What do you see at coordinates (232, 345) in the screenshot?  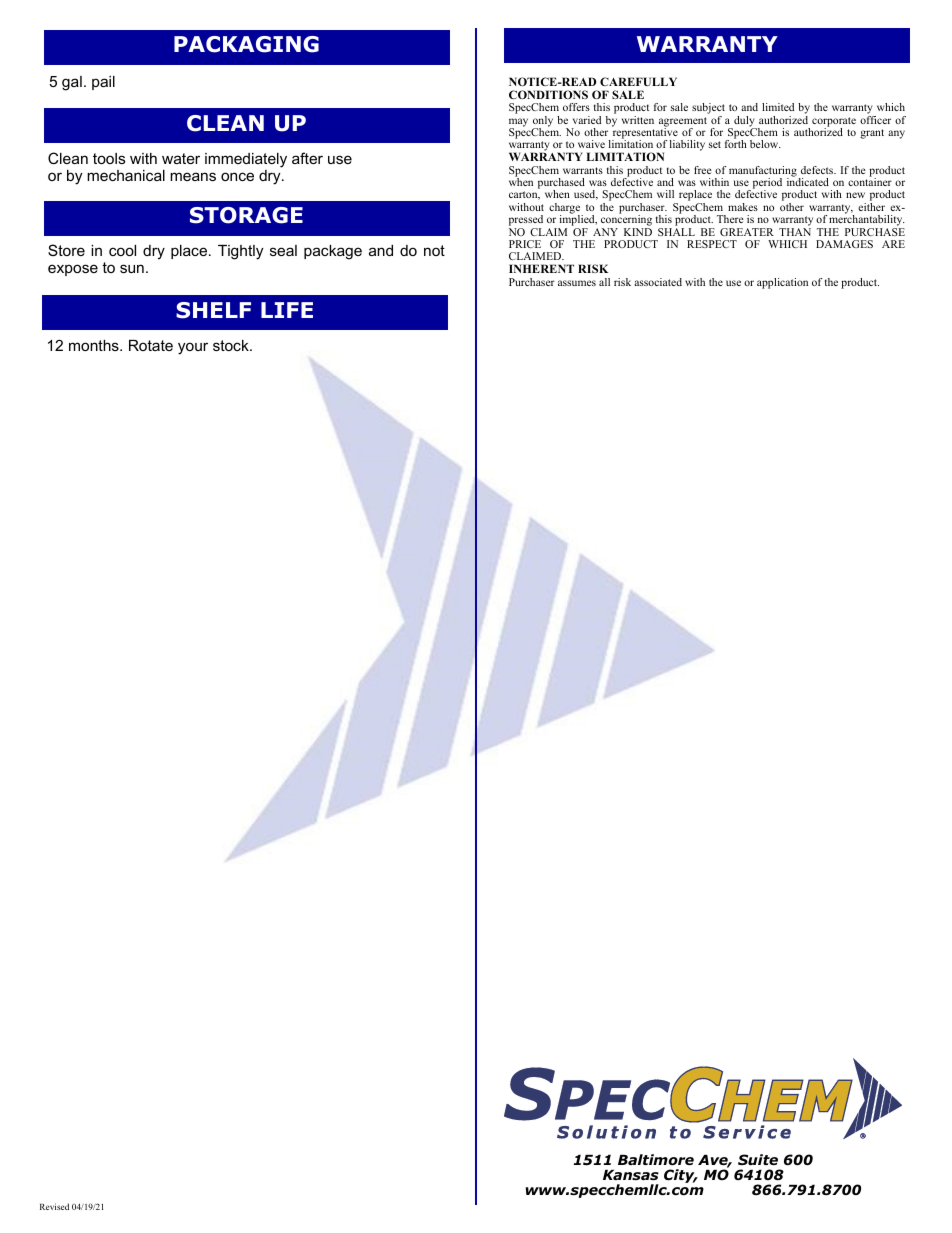 I see `stock` at bounding box center [232, 345].
